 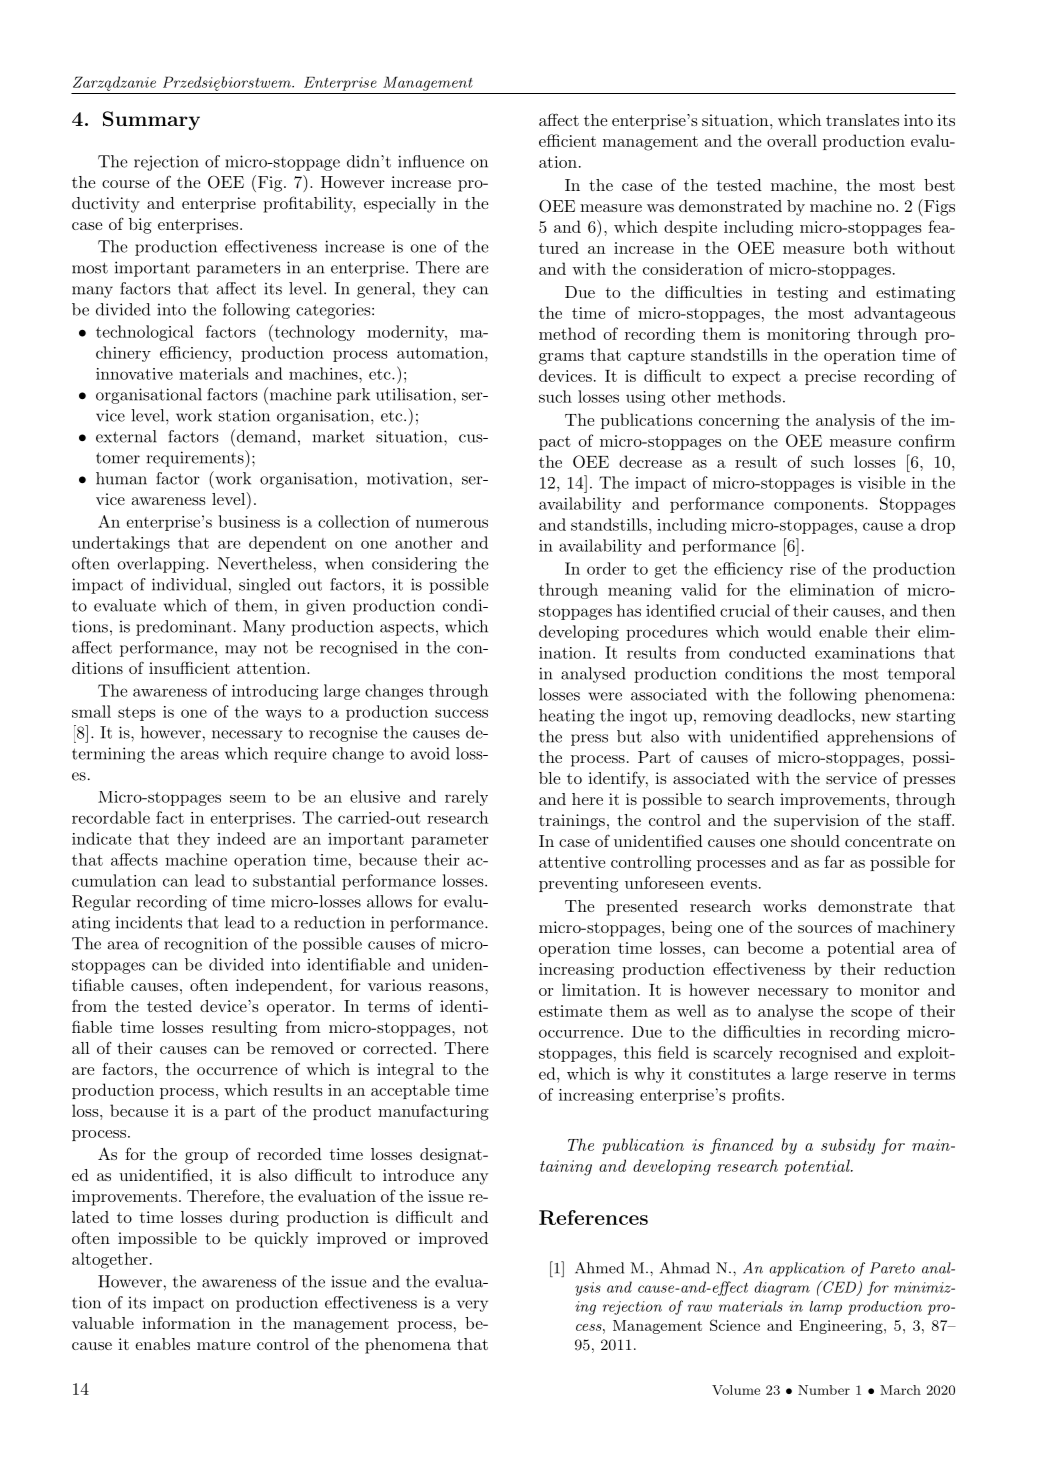 I want to click on mature, so click(x=224, y=1344).
